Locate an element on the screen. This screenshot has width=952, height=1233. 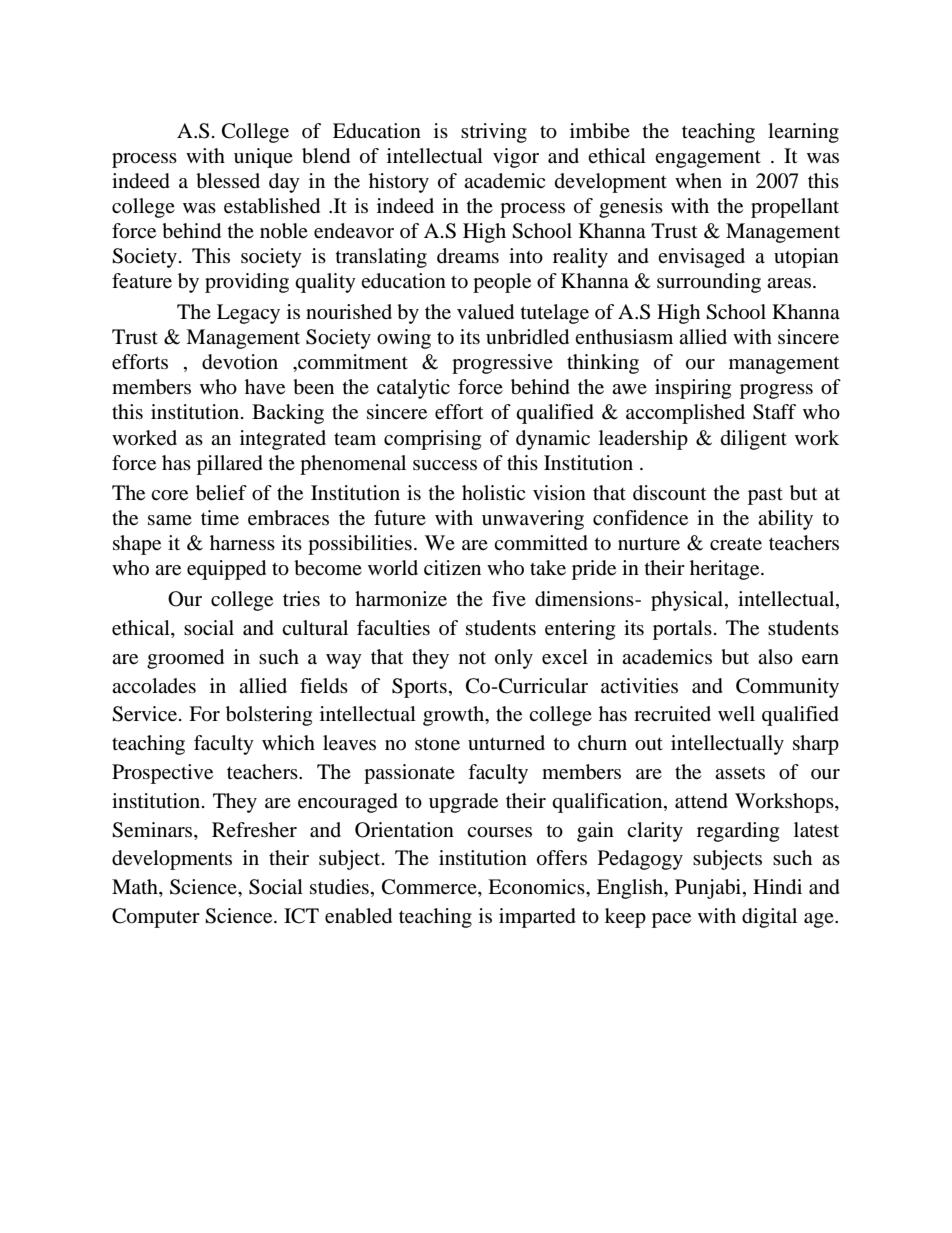
Commerce is located at coordinates (430, 888).
